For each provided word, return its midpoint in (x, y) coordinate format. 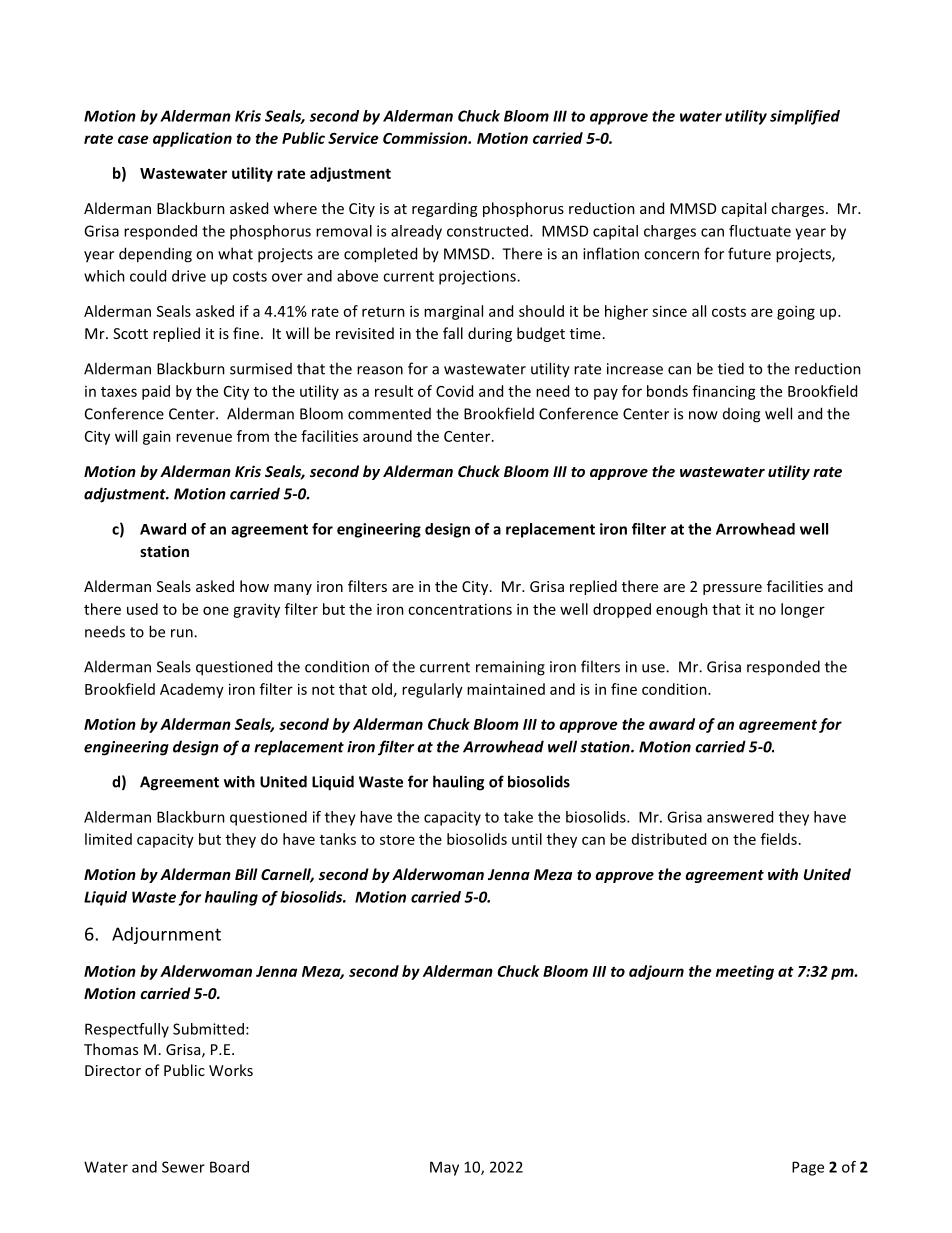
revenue (204, 437)
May (444, 1168)
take (518, 817)
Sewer (183, 1167)
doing (741, 415)
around (387, 436)
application (192, 139)
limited (108, 839)
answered (740, 817)
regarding (444, 209)
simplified (805, 117)
